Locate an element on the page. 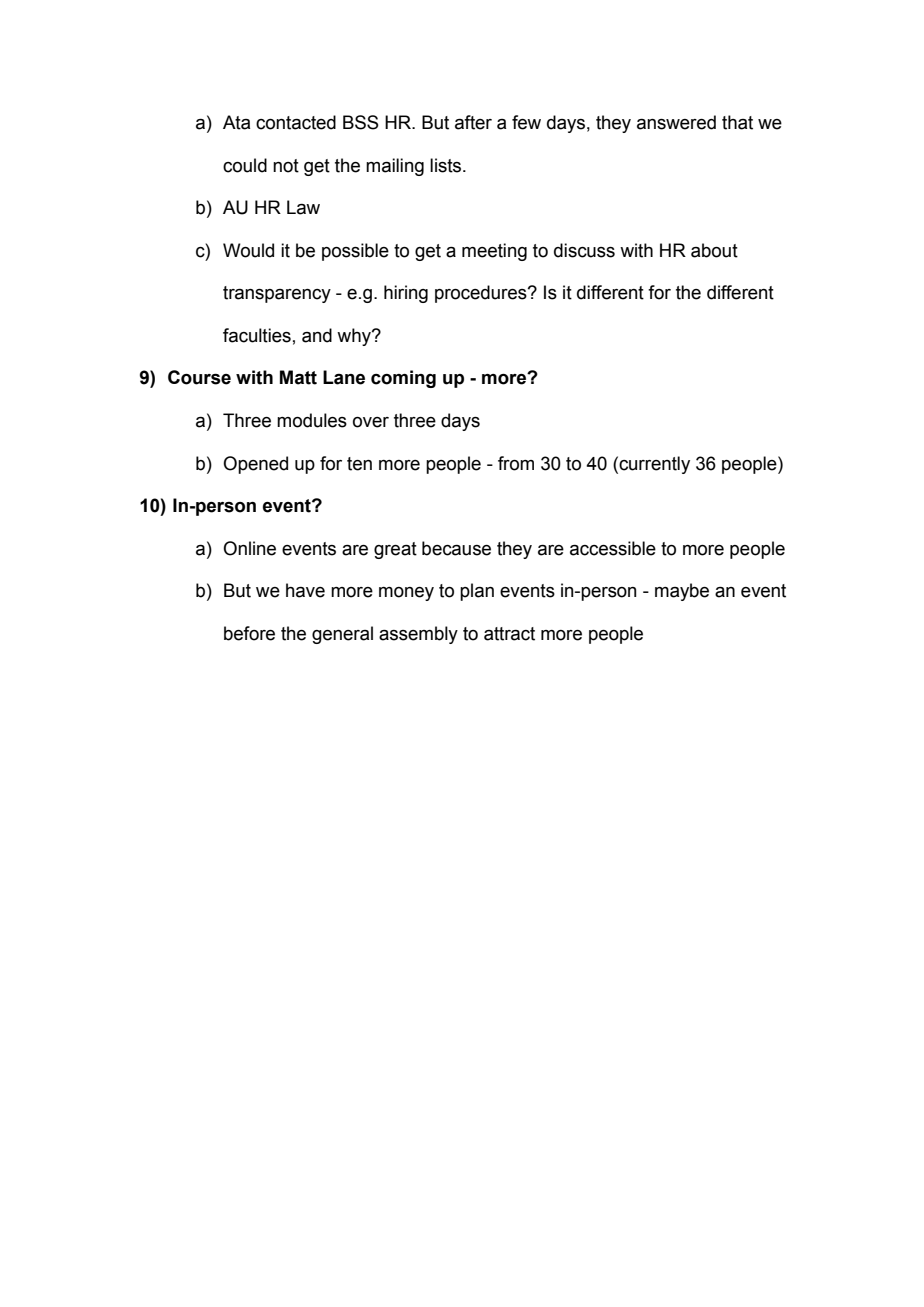 The width and height of the image is (924, 1307). about is located at coordinates (714, 250).
